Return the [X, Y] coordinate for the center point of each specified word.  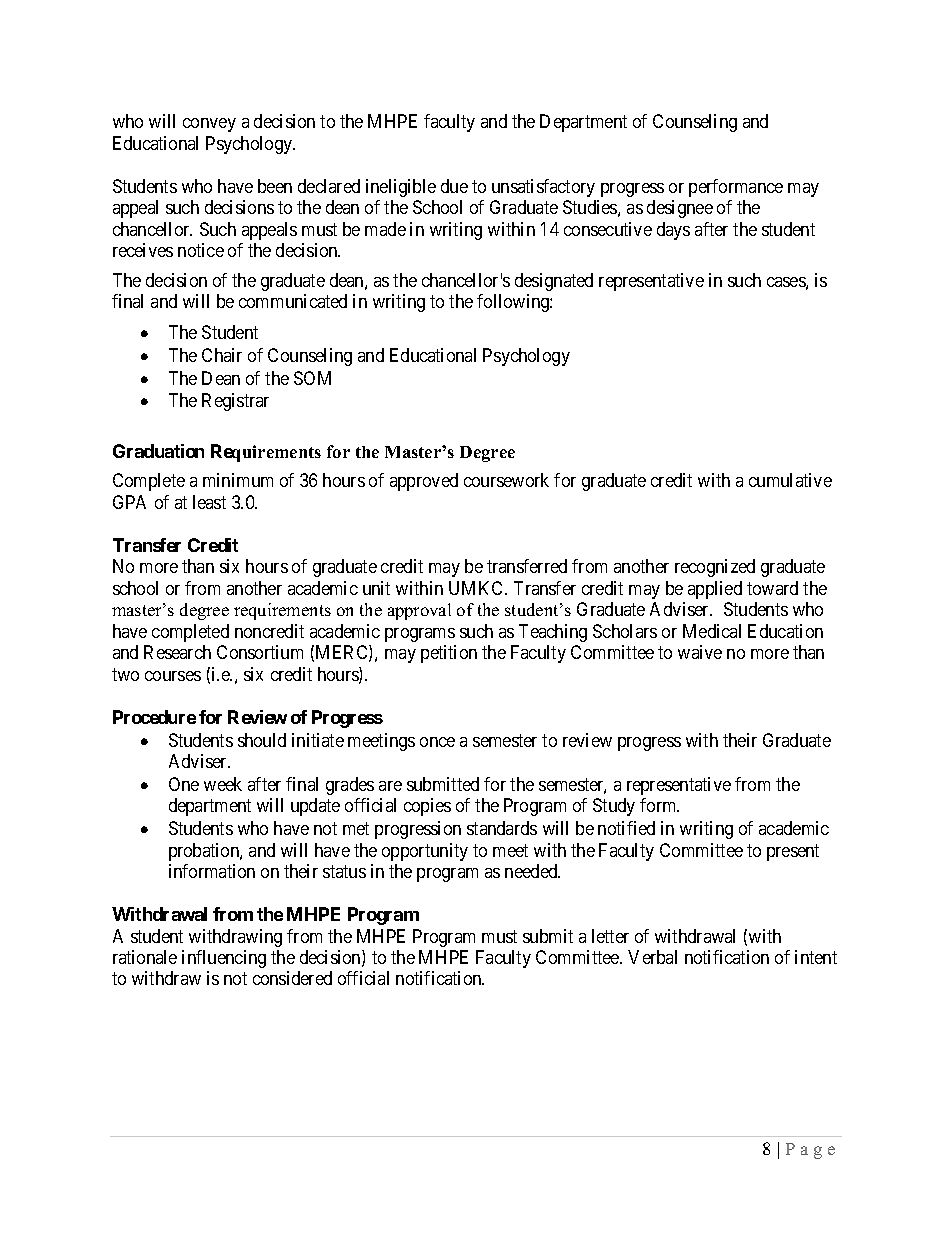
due [454, 186]
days [673, 231]
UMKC [477, 588]
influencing [224, 959]
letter [610, 936]
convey [209, 125]
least [209, 502]
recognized [715, 568]
